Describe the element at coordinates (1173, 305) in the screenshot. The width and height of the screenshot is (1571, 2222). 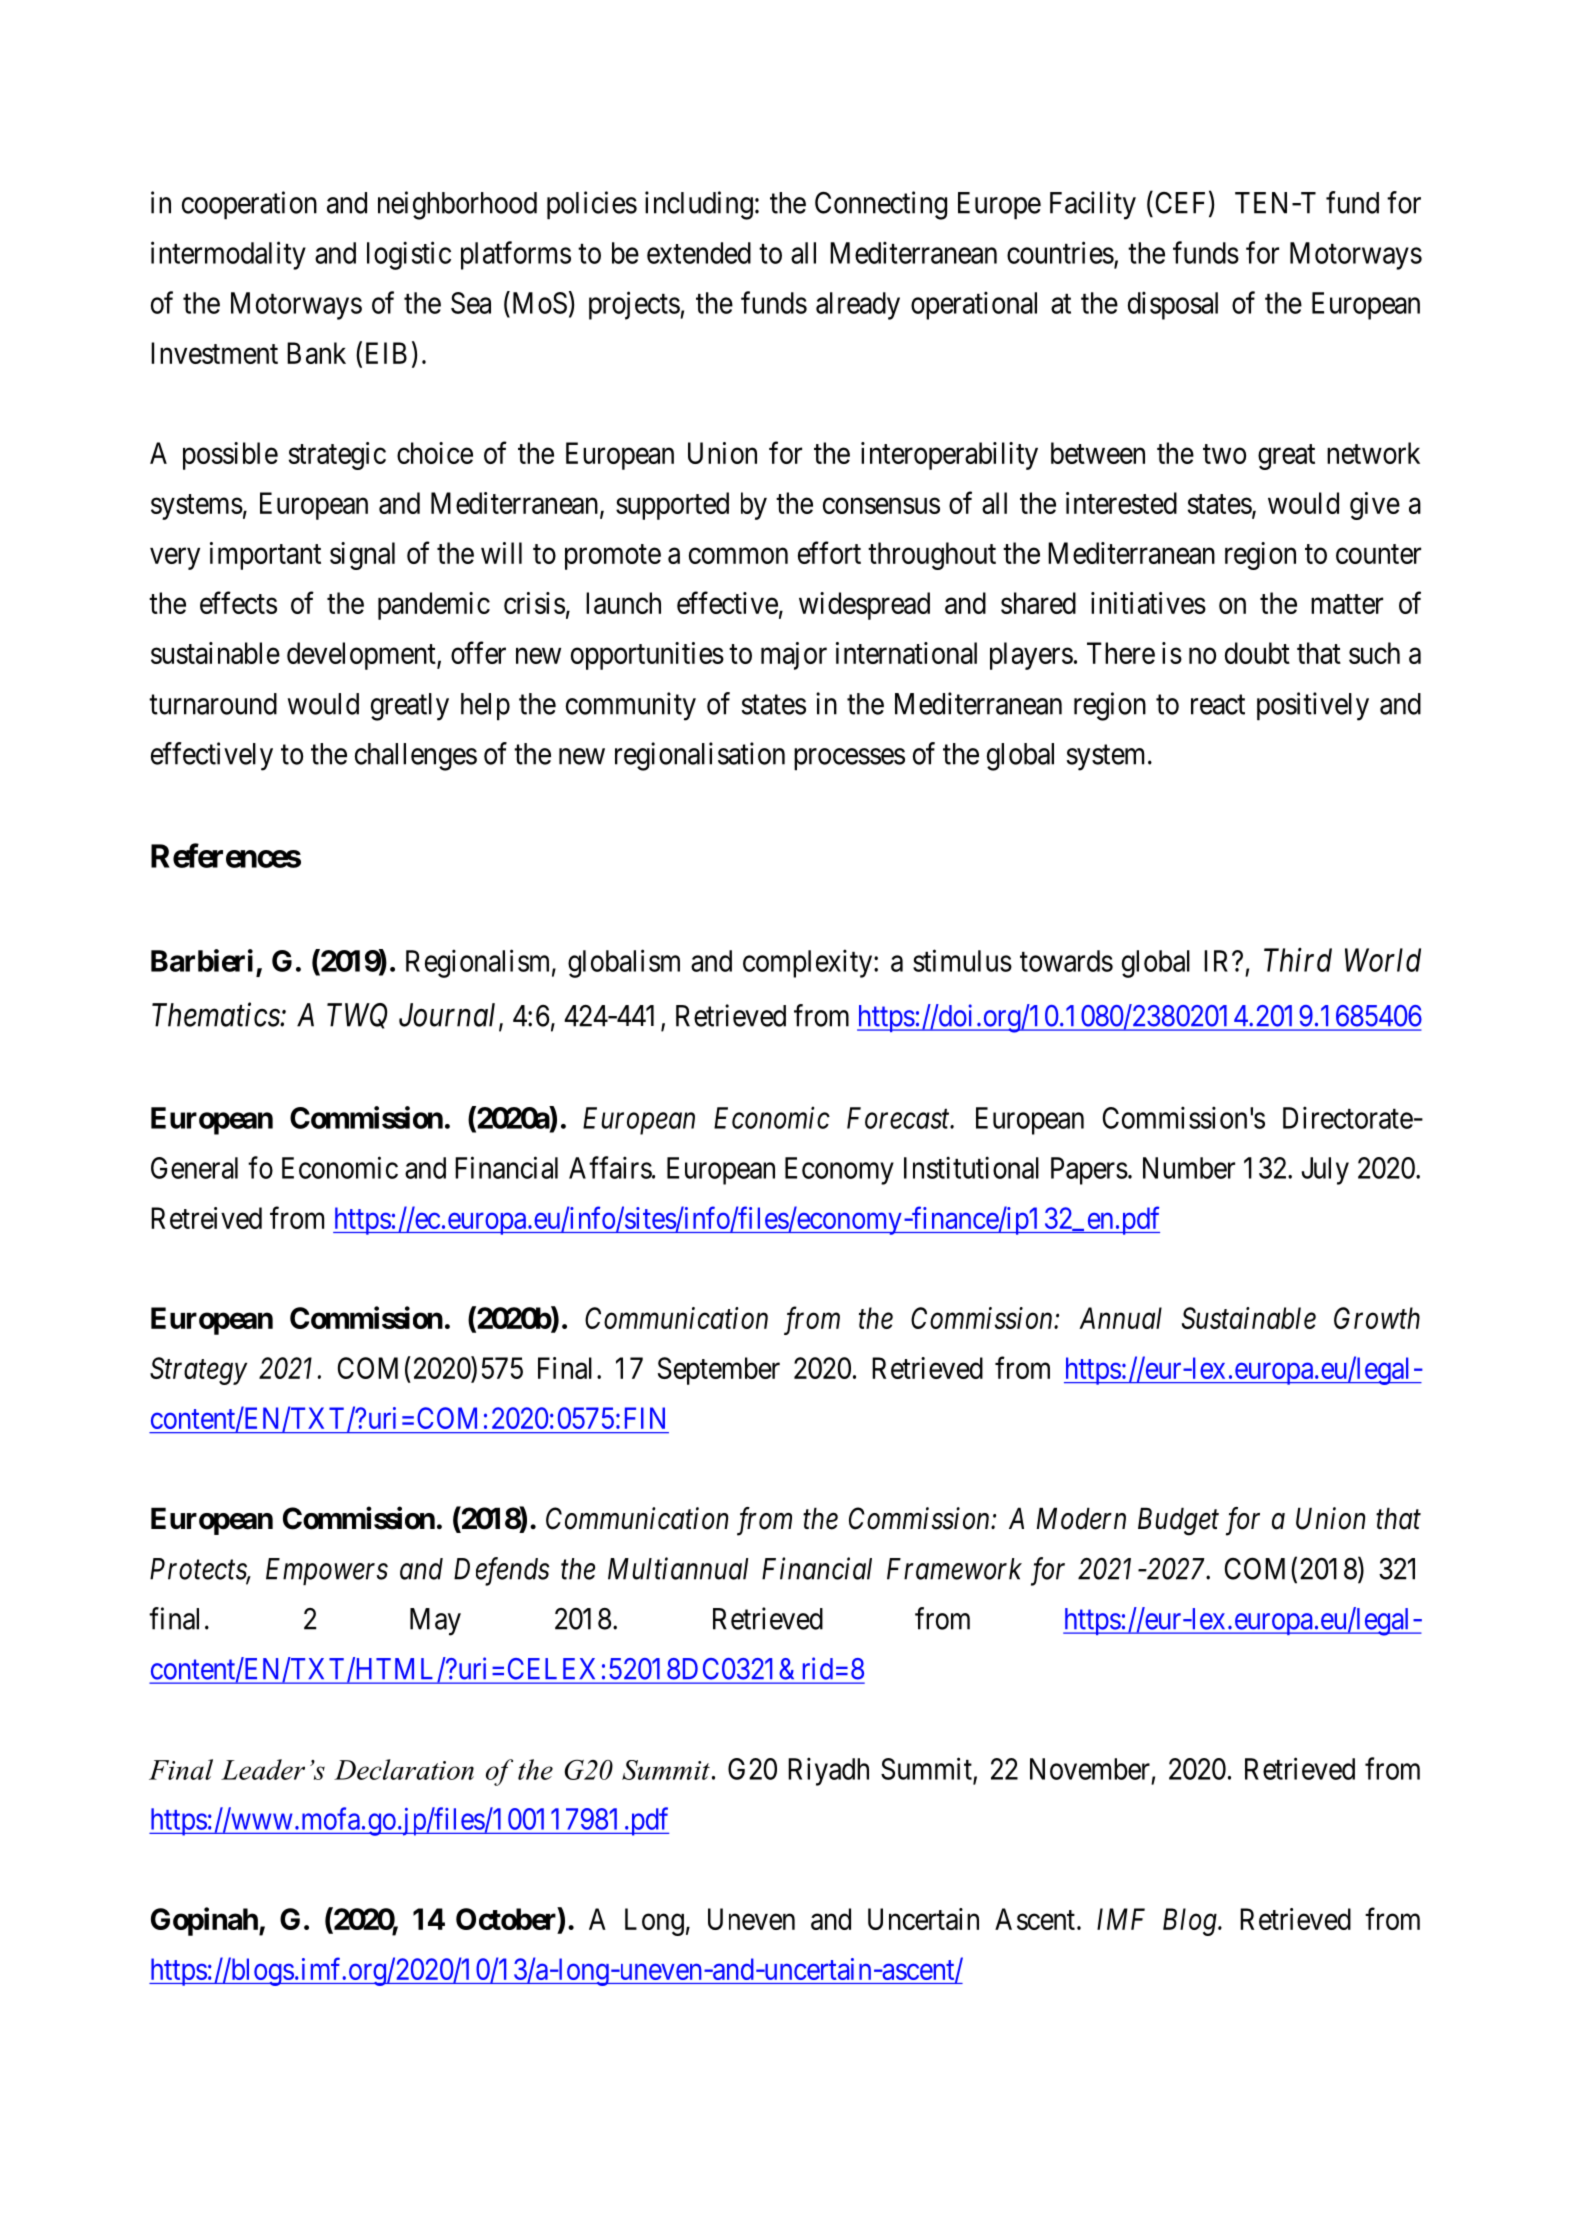
I see `disposal` at that location.
